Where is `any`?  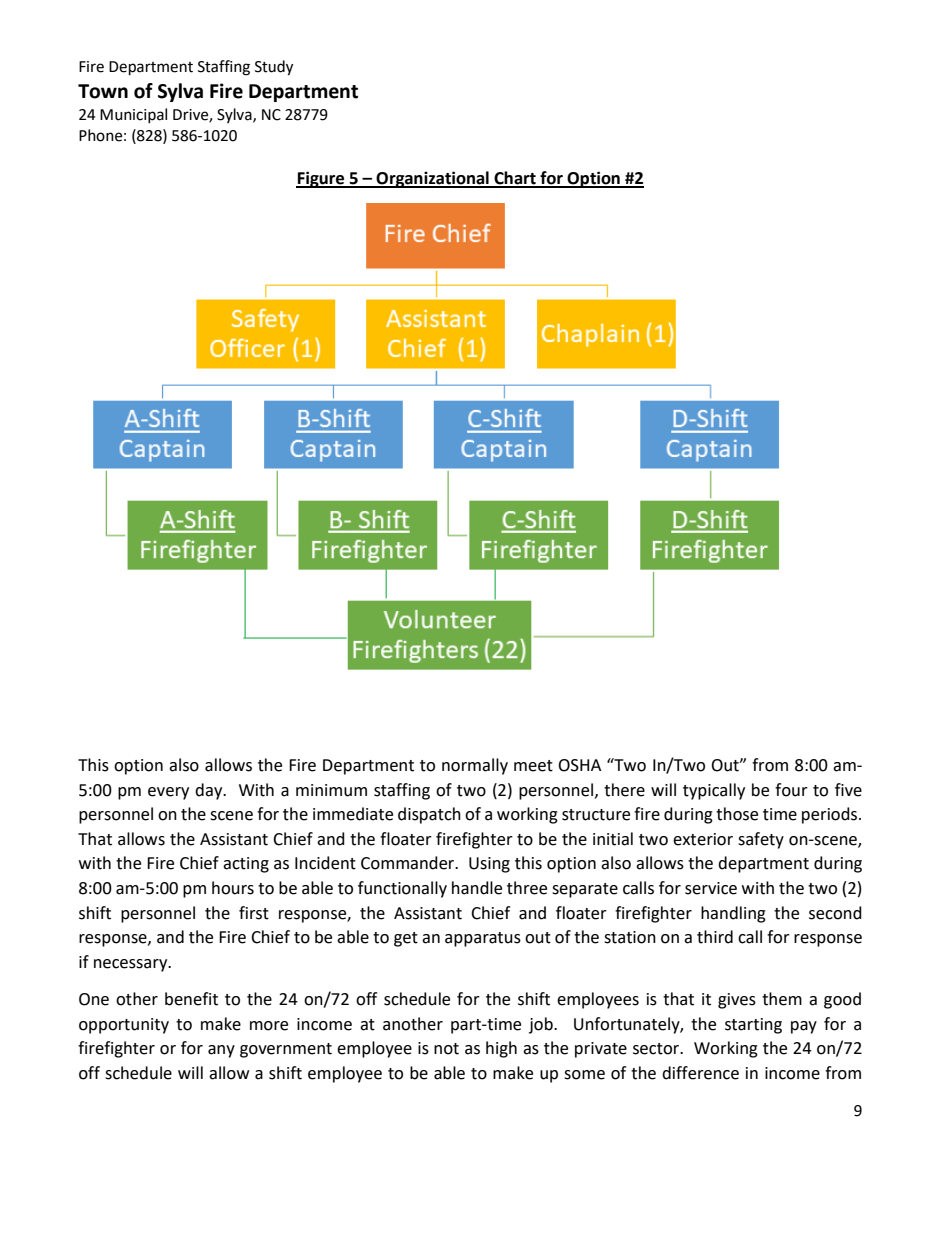 any is located at coordinates (221, 1051).
